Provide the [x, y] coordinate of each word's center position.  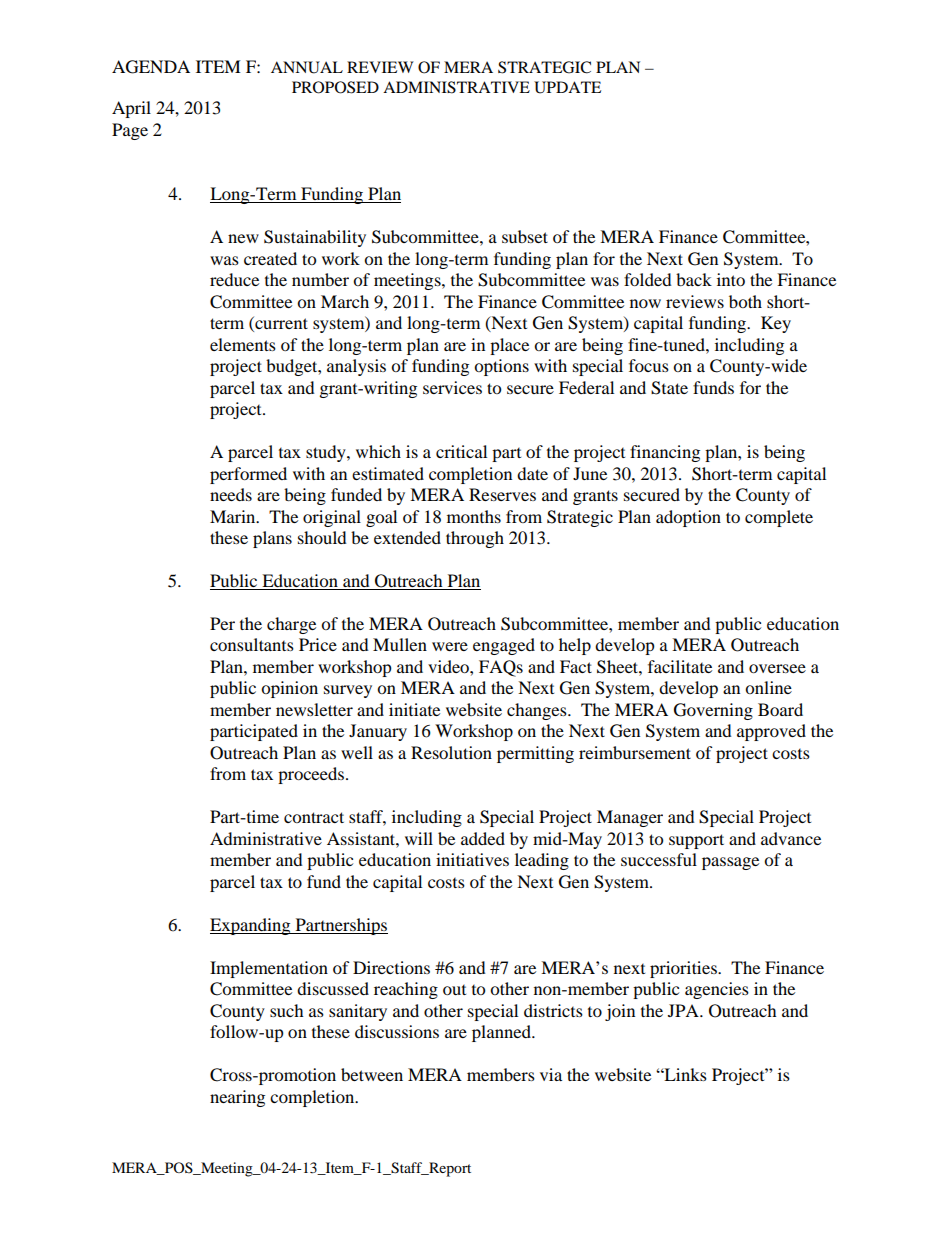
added [483, 838]
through [475, 539]
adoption [688, 518]
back [694, 279]
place [509, 346]
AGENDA [151, 67]
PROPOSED [335, 87]
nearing [237, 1098]
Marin [234, 516]
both [745, 301]
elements [243, 344]
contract [314, 817]
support [696, 841]
